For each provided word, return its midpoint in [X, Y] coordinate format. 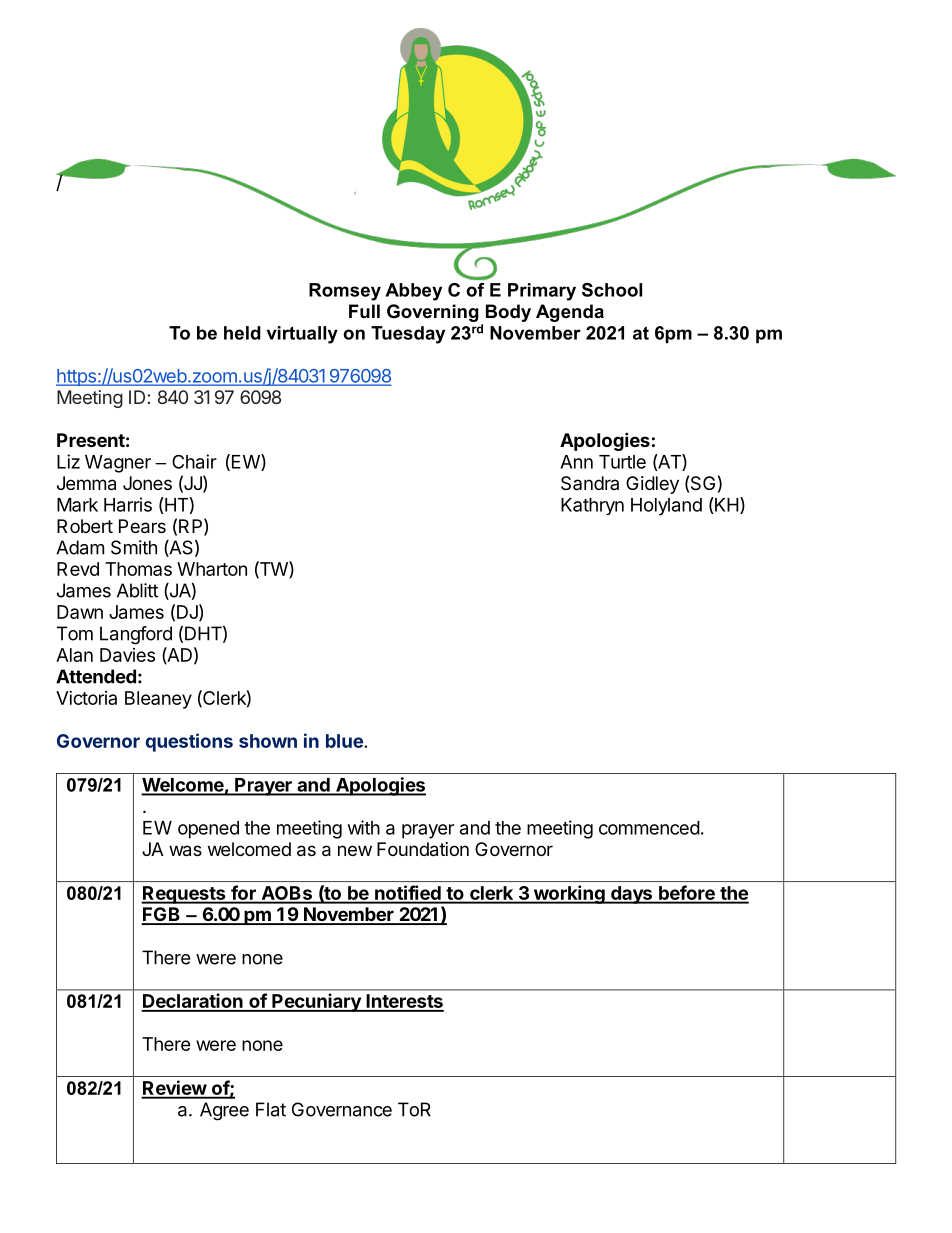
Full [364, 311]
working [569, 894]
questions [189, 742]
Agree [224, 1111]
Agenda [570, 313]
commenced [649, 828]
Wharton [212, 569]
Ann [576, 462]
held [242, 333]
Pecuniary [316, 1002]
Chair [194, 461]
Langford [136, 635]
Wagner [118, 464]
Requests [184, 895]
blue [344, 741]
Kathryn [592, 506]
